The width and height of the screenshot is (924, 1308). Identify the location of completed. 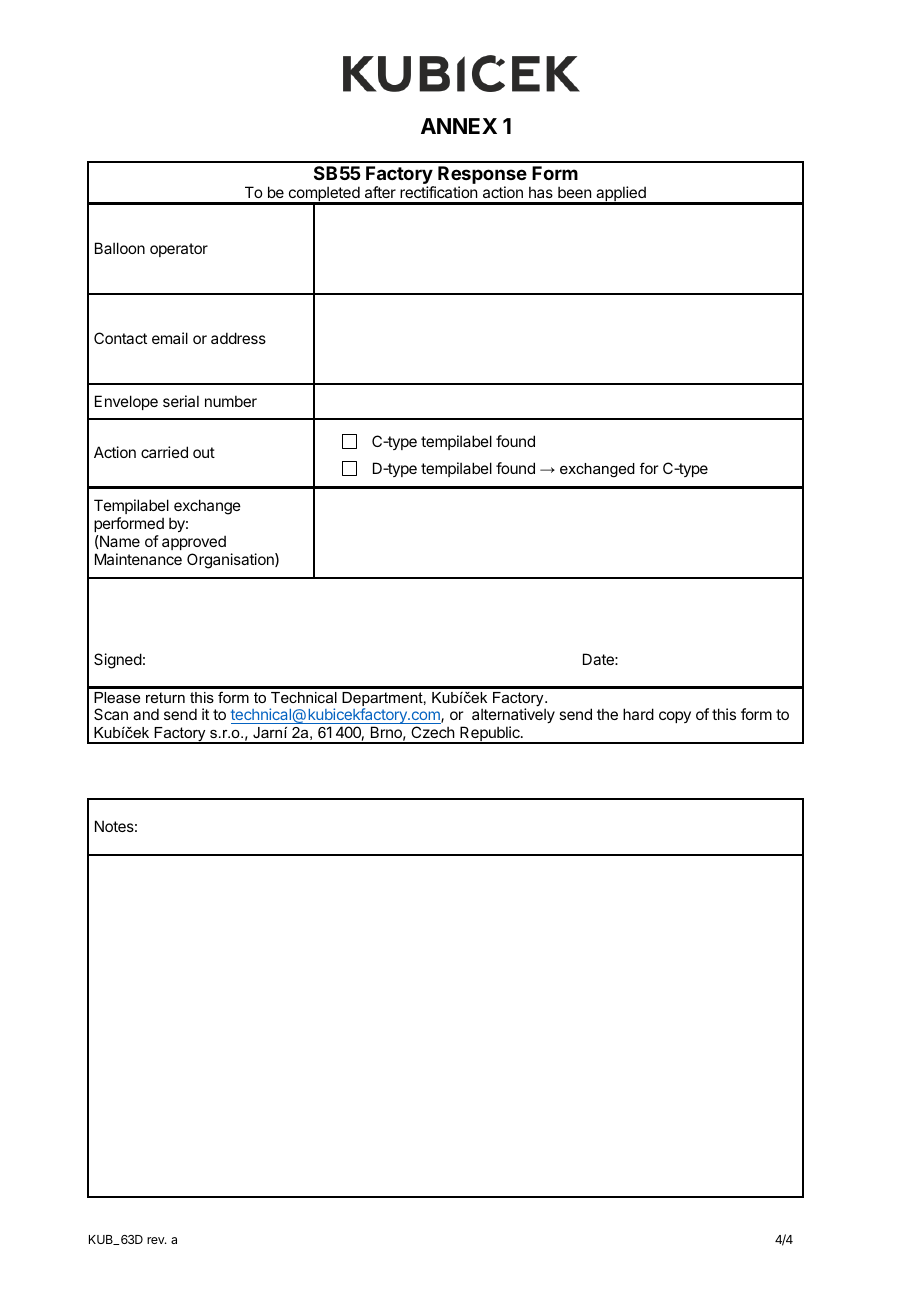
(324, 195).
